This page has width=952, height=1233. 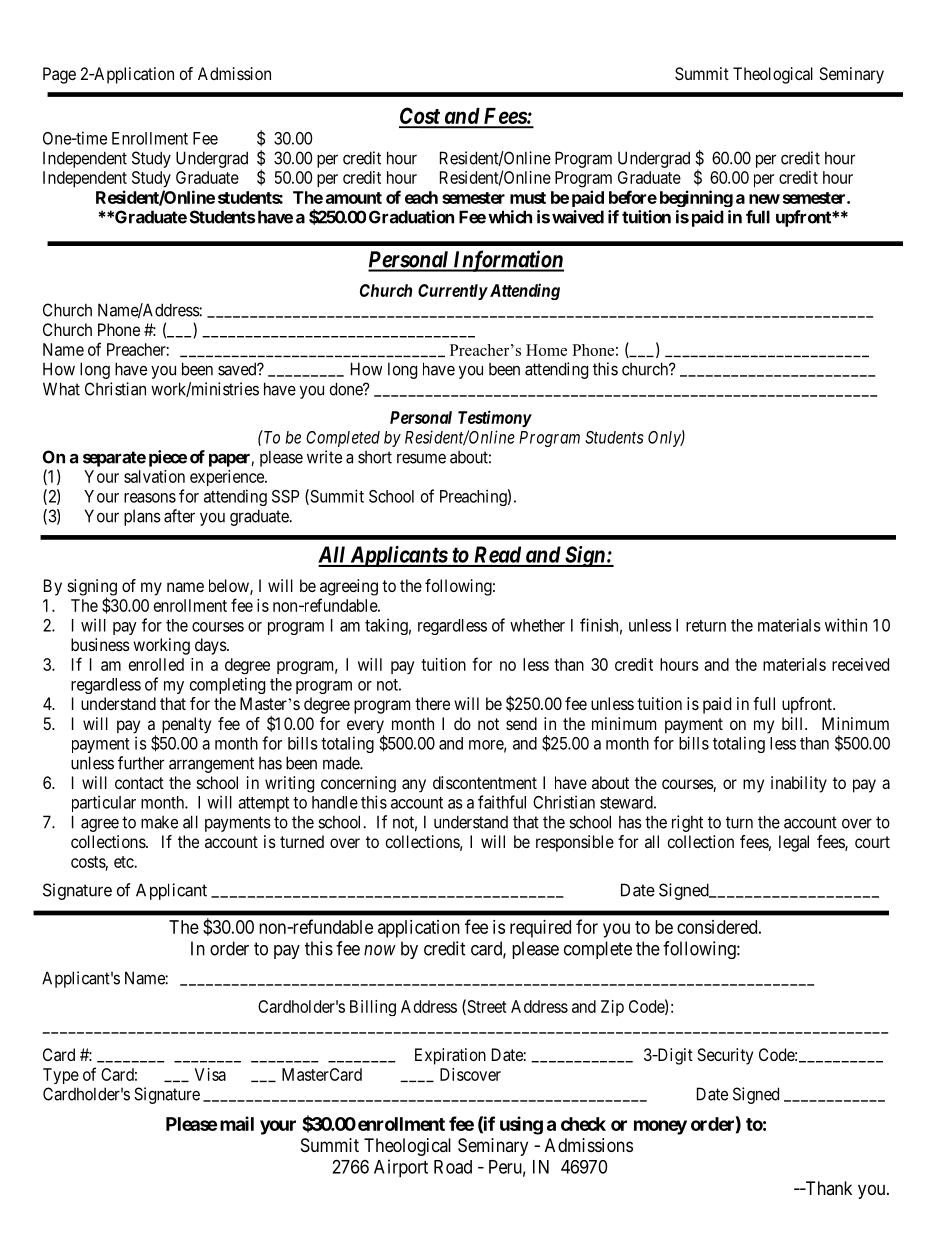 What do you see at coordinates (794, 843) in the page?
I see `legal` at bounding box center [794, 843].
